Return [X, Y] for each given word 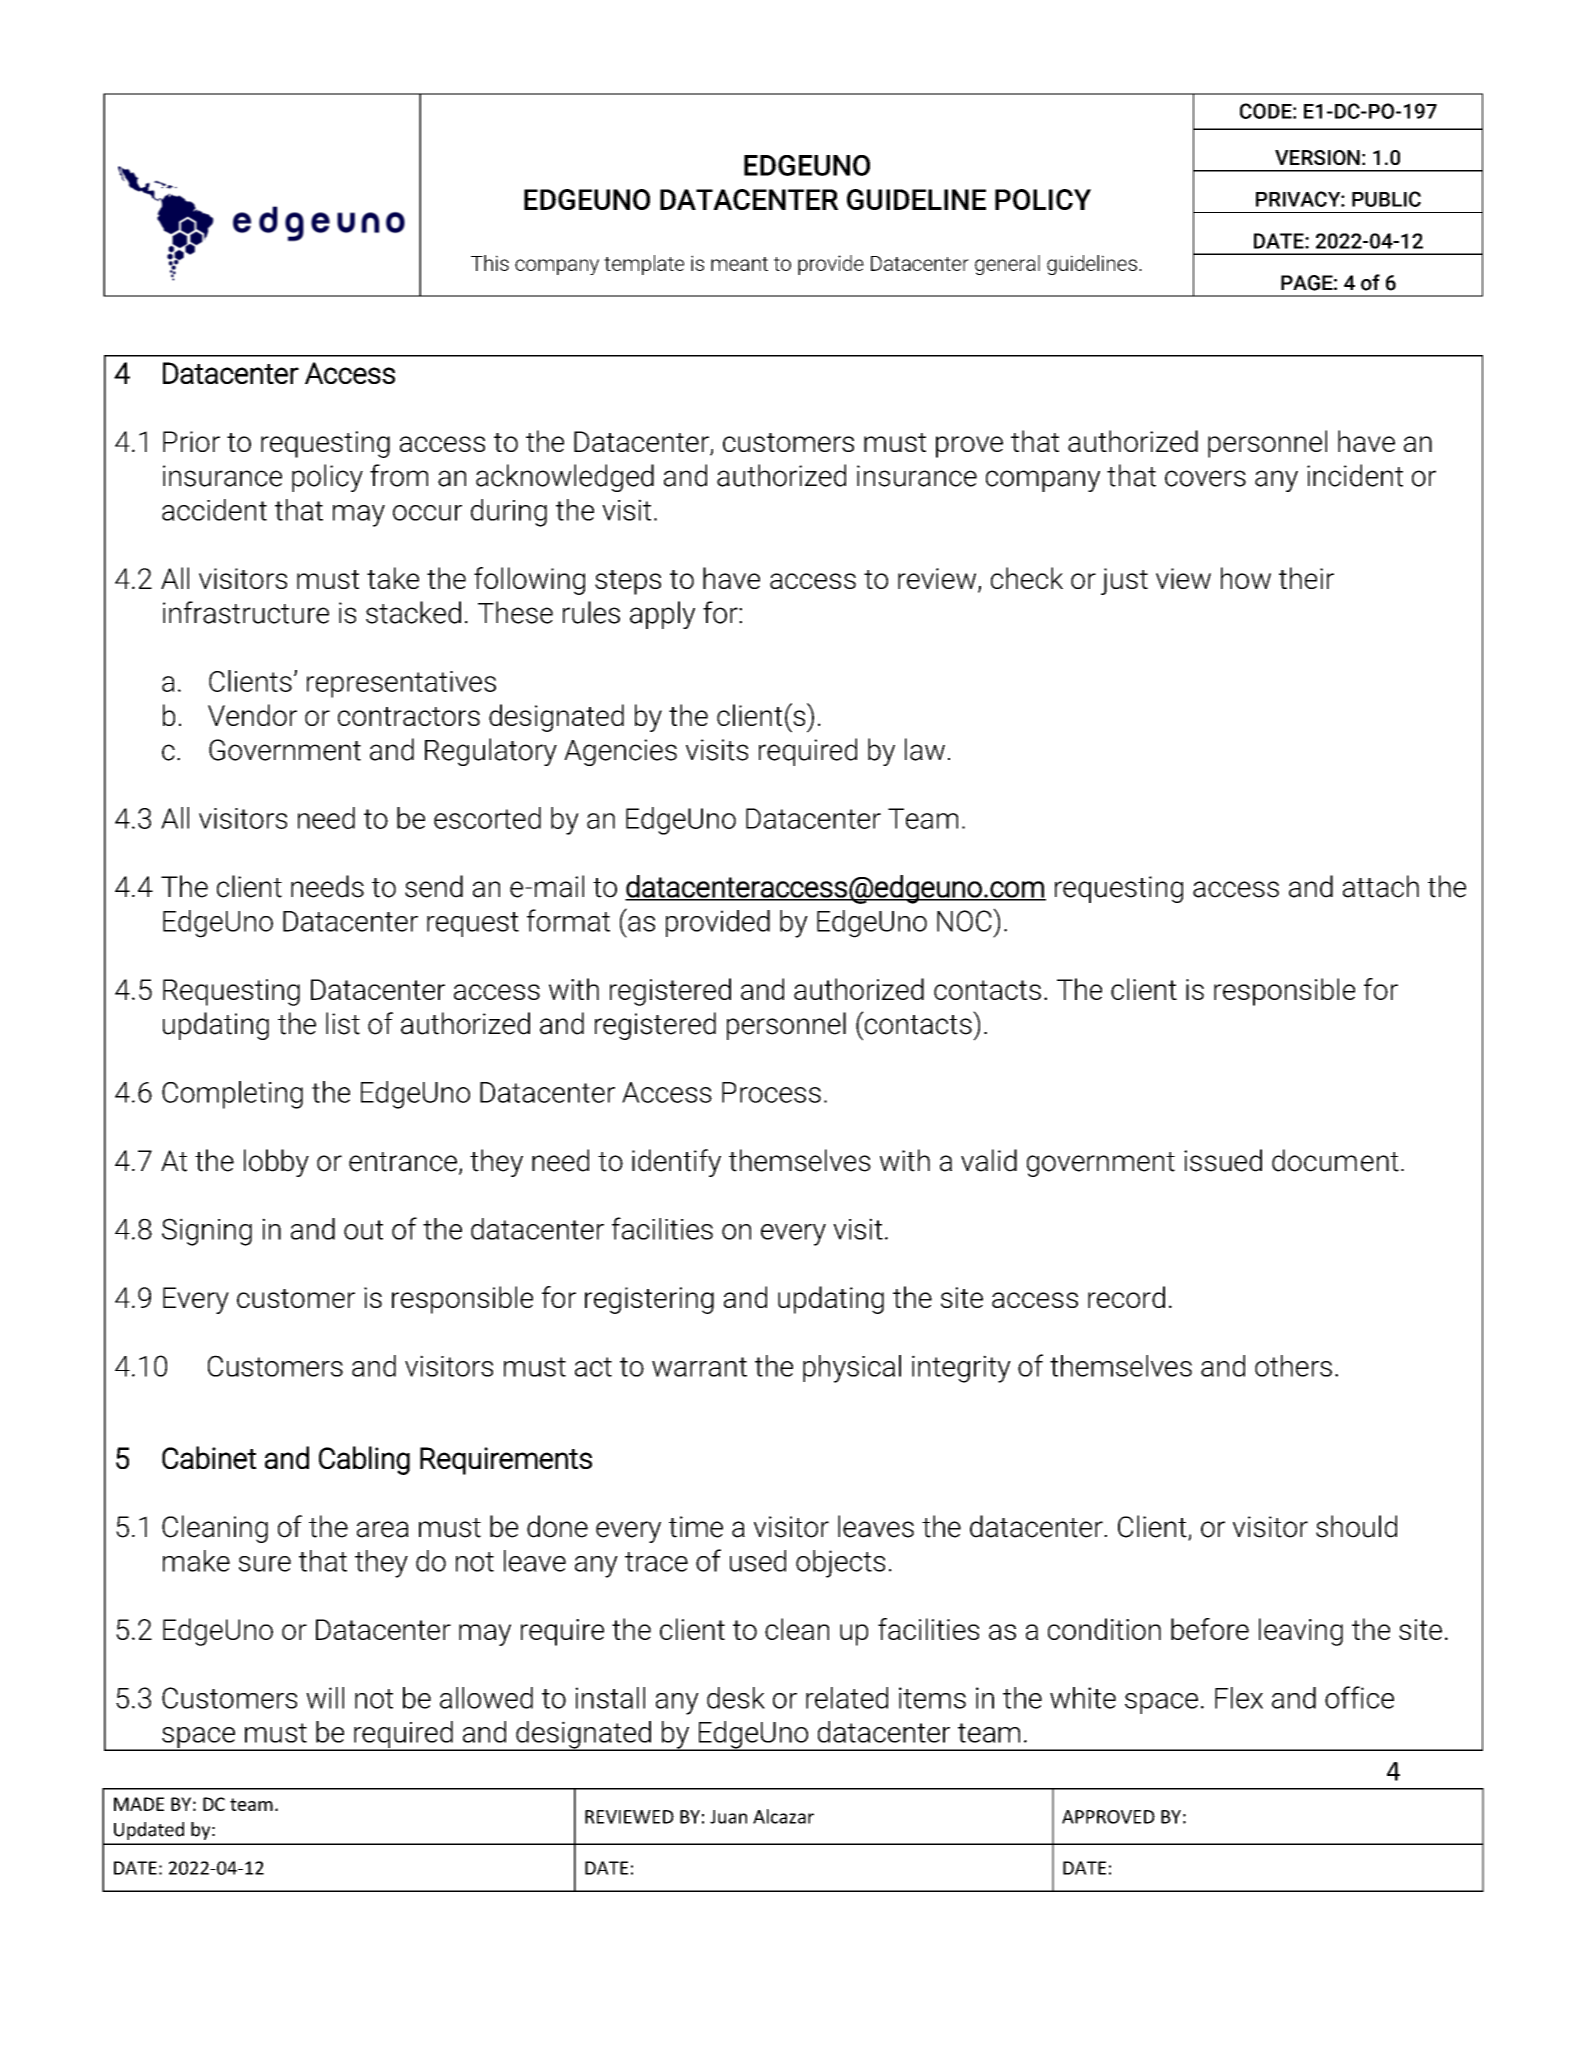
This [490, 263]
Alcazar [783, 1816]
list [343, 1023]
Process [771, 1092]
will [325, 1698]
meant [739, 264]
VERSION [1317, 157]
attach [1381, 886]
